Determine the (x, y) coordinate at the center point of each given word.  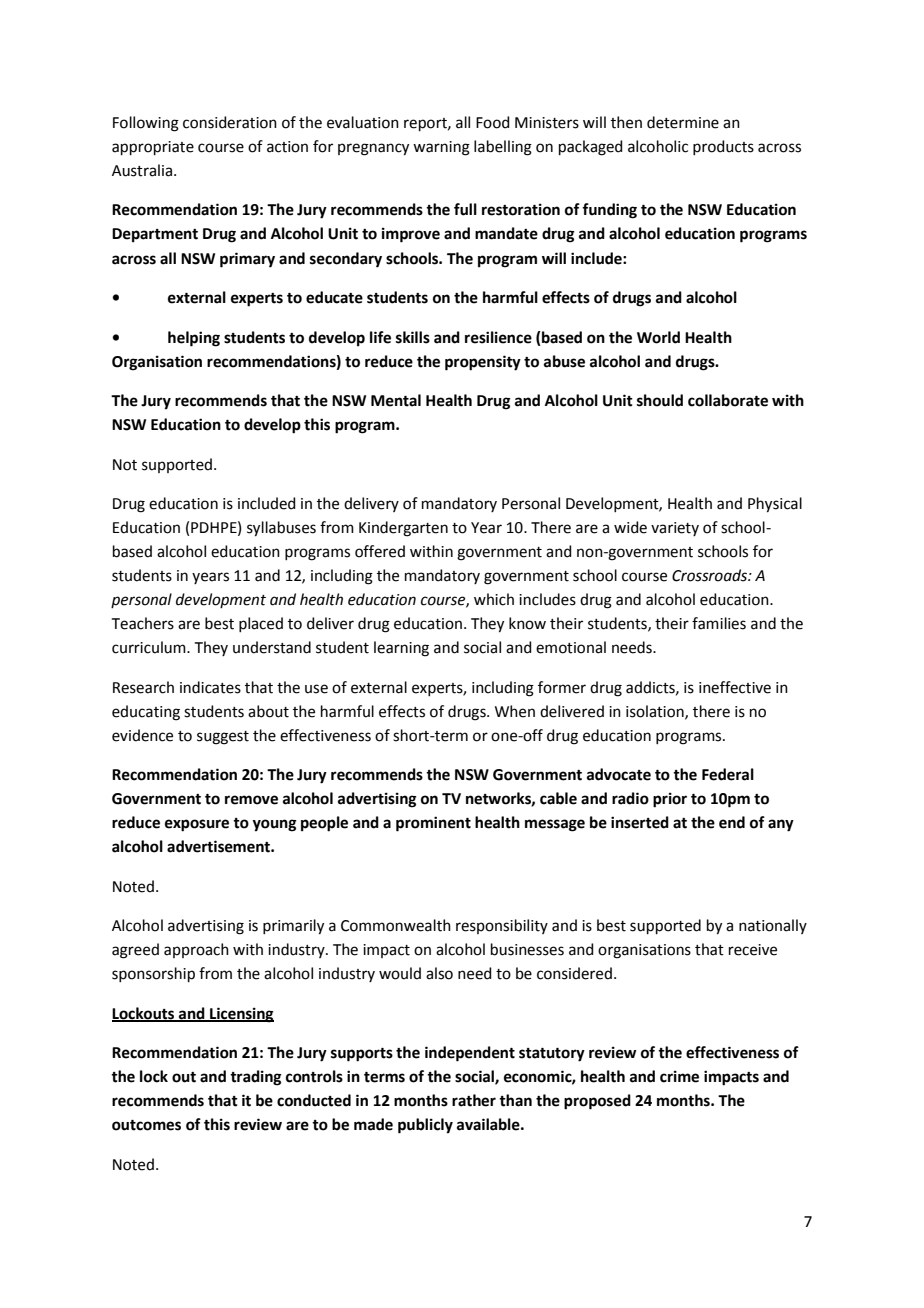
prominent (433, 824)
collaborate (728, 400)
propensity (483, 363)
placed (261, 624)
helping (194, 339)
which (494, 599)
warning (441, 148)
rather (474, 1100)
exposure (197, 825)
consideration (230, 122)
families (719, 623)
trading (256, 1078)
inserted (640, 822)
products (723, 147)
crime (679, 1076)
